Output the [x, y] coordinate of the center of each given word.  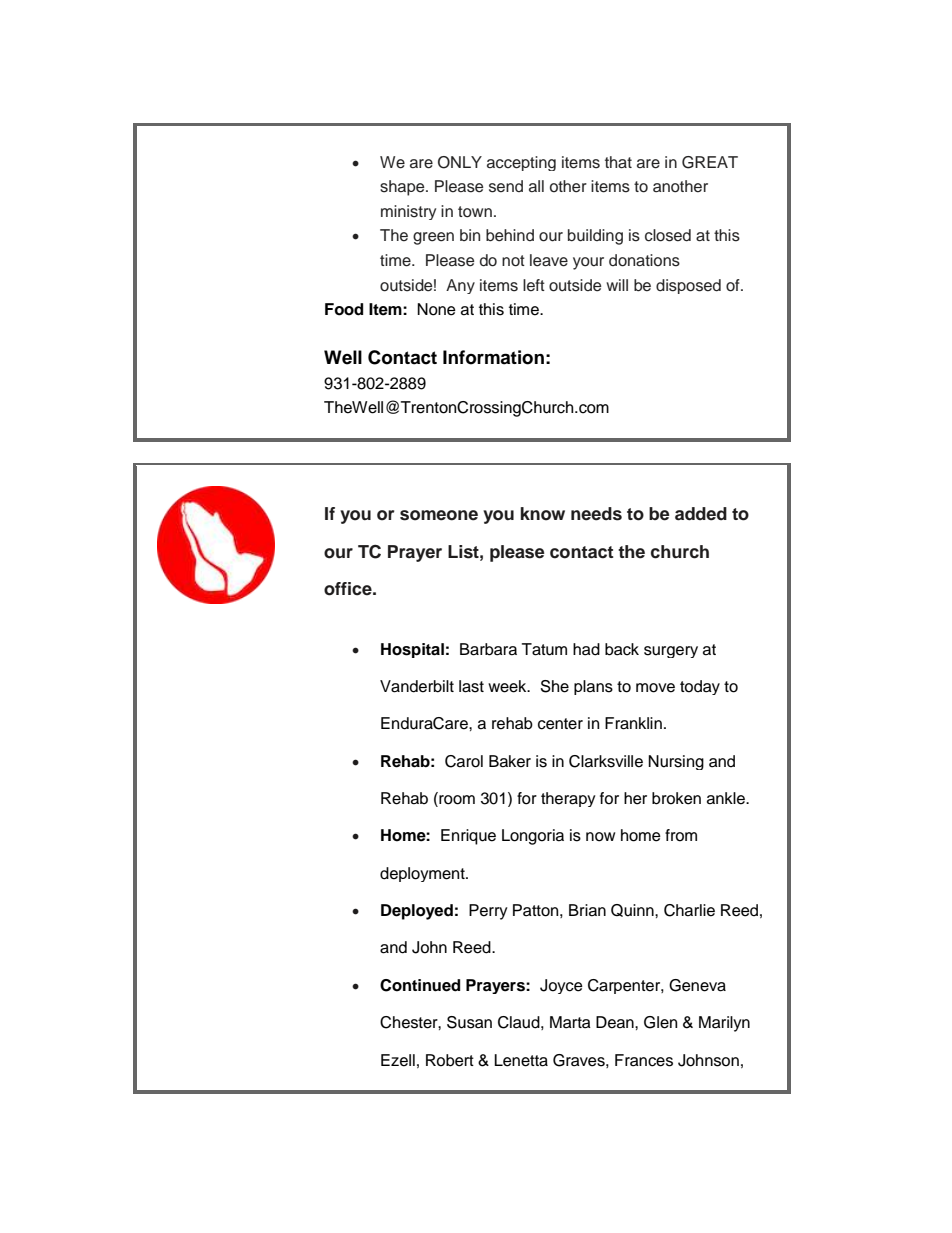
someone [439, 515]
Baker [510, 761]
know [542, 514]
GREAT [710, 162]
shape [403, 188]
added [701, 514]
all [536, 186]
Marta [570, 1022]
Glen [660, 1022]
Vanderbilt [417, 686]
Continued [420, 985]
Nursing [676, 762]
